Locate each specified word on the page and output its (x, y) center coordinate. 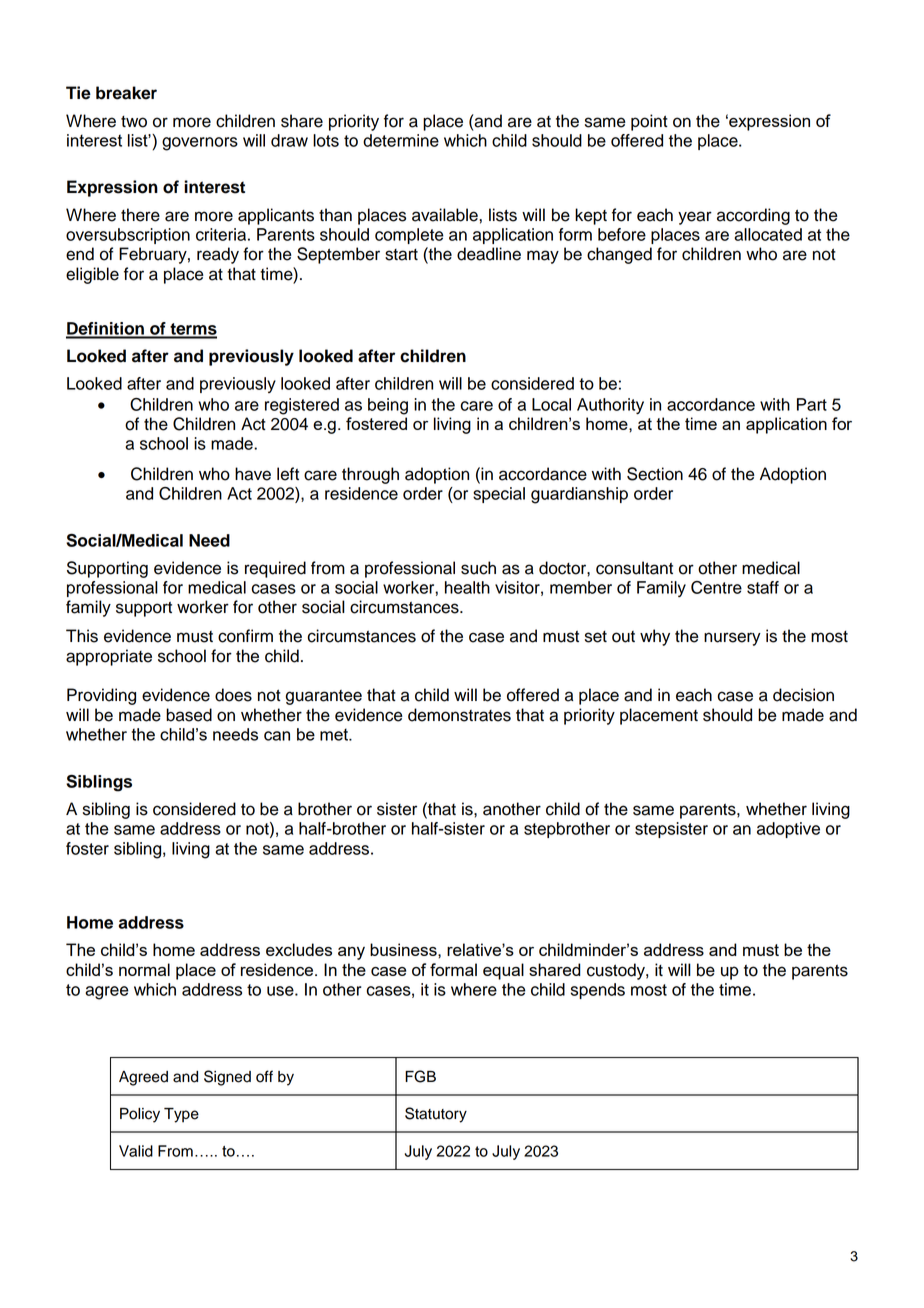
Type (181, 1115)
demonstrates (459, 715)
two (134, 122)
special (499, 495)
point (649, 122)
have (253, 474)
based (189, 715)
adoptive (788, 830)
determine (401, 140)
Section (655, 474)
